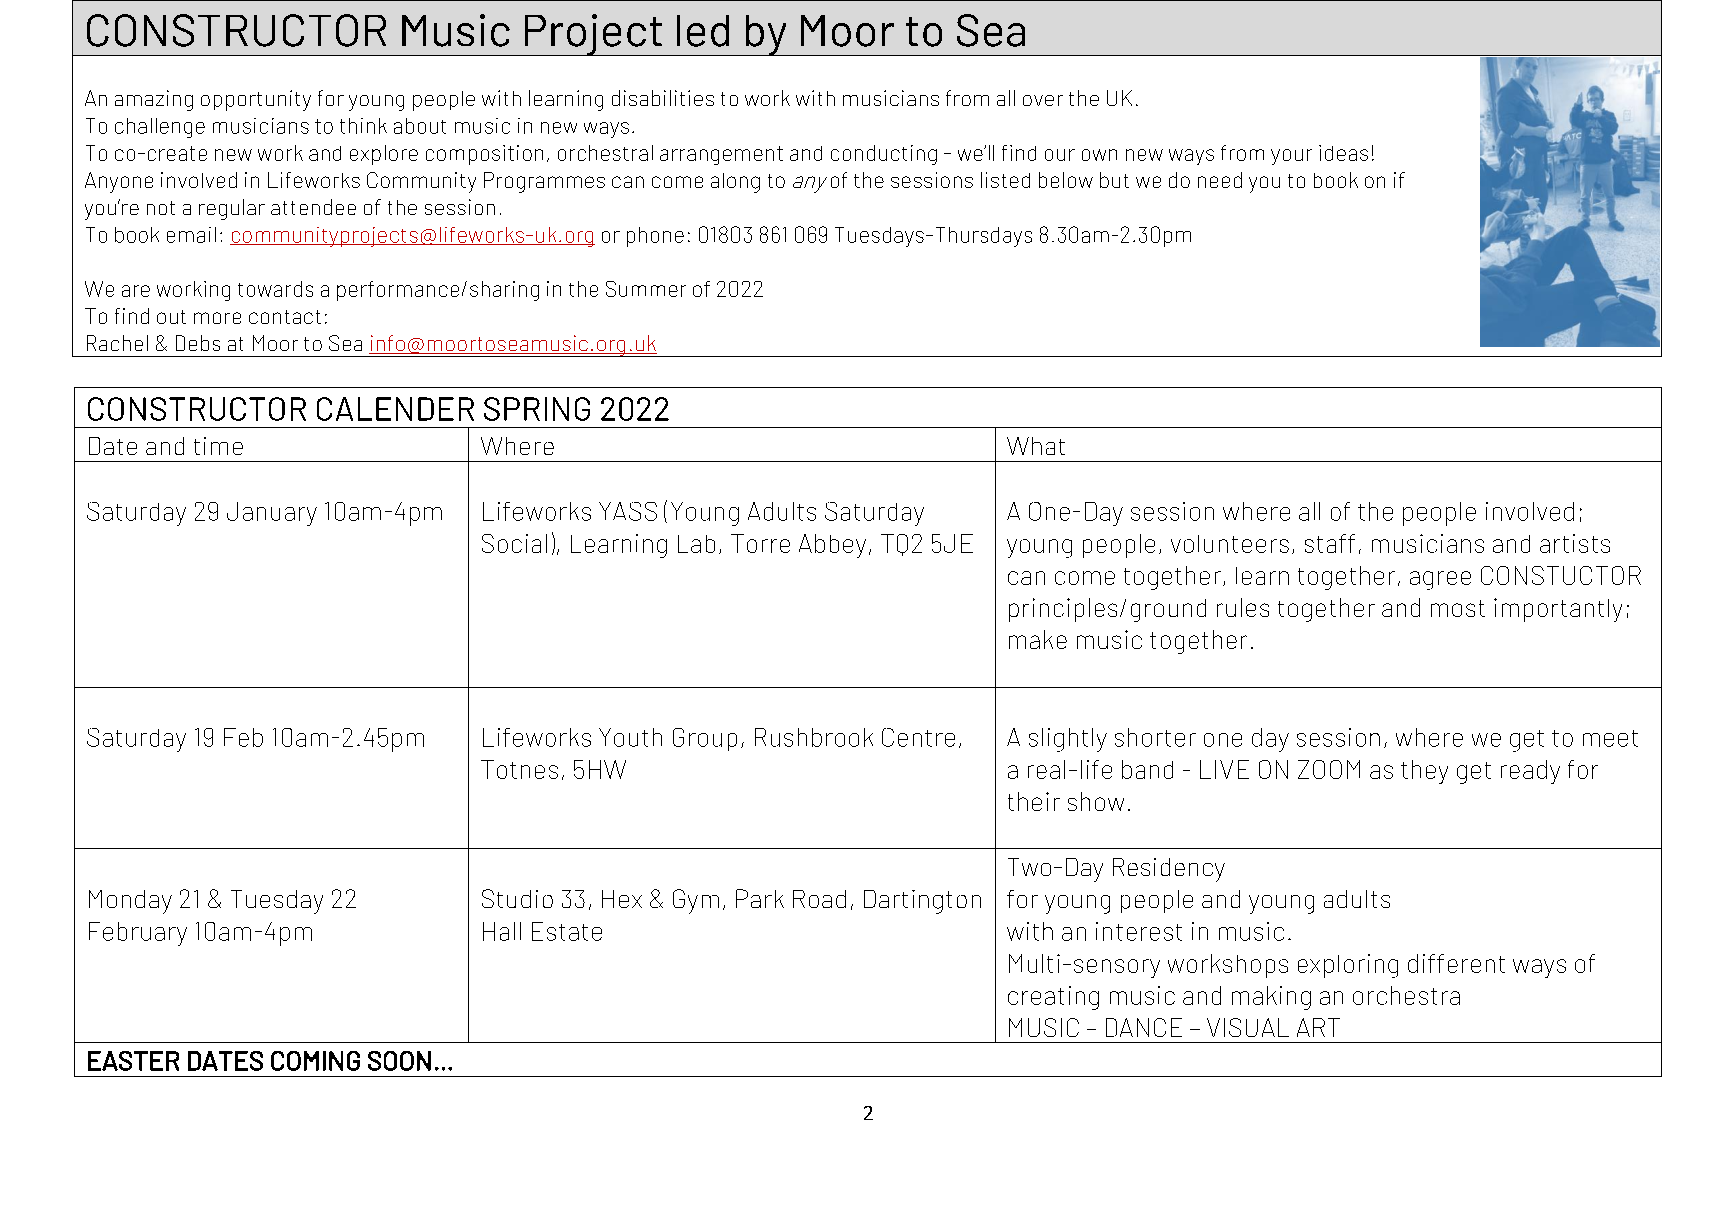 Image resolution: width=1736 pixels, height=1227 pixels. Describe the element at coordinates (256, 100) in the image. I see `opportunity` at that location.
